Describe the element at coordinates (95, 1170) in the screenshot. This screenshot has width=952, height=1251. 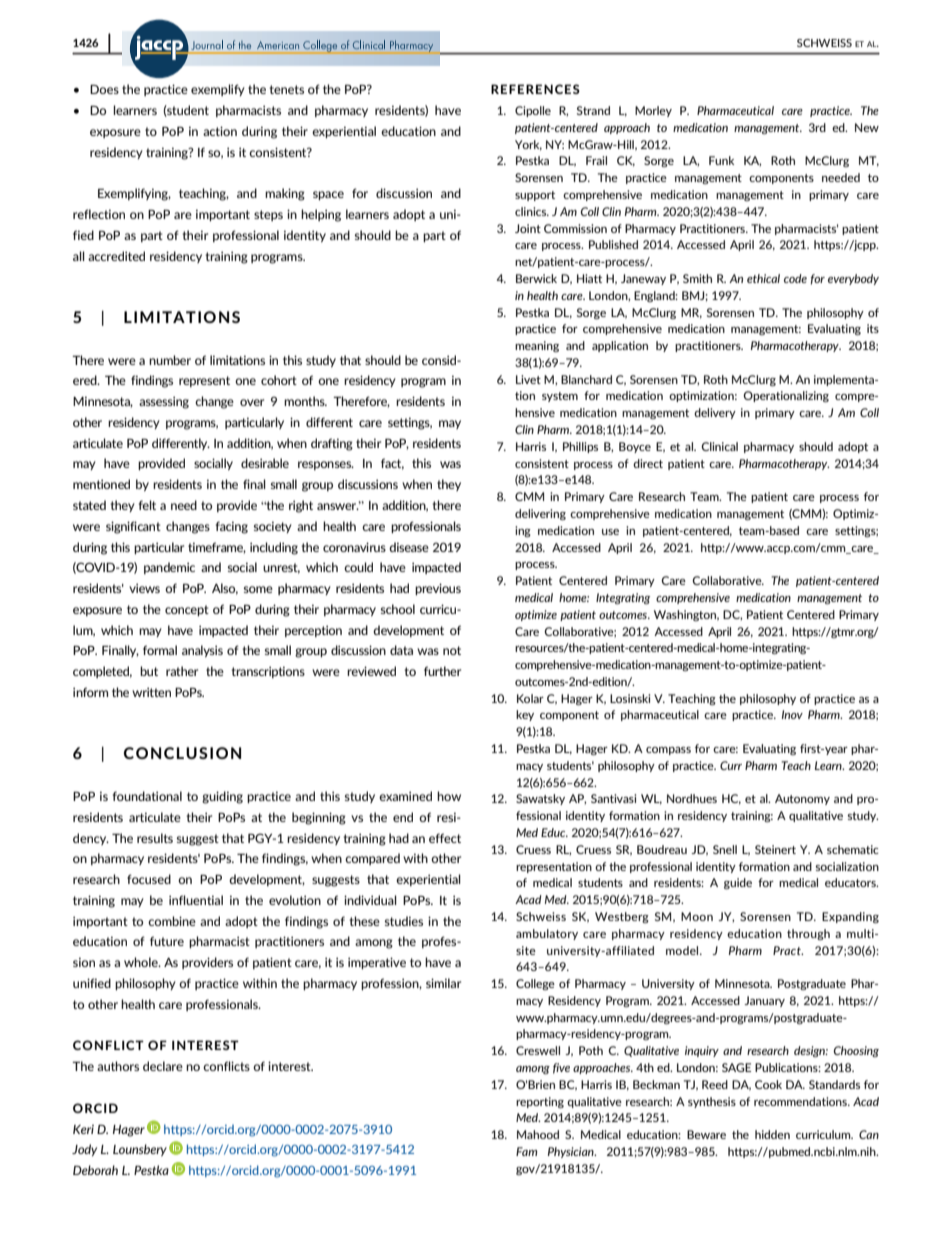
I see `Deborah` at that location.
